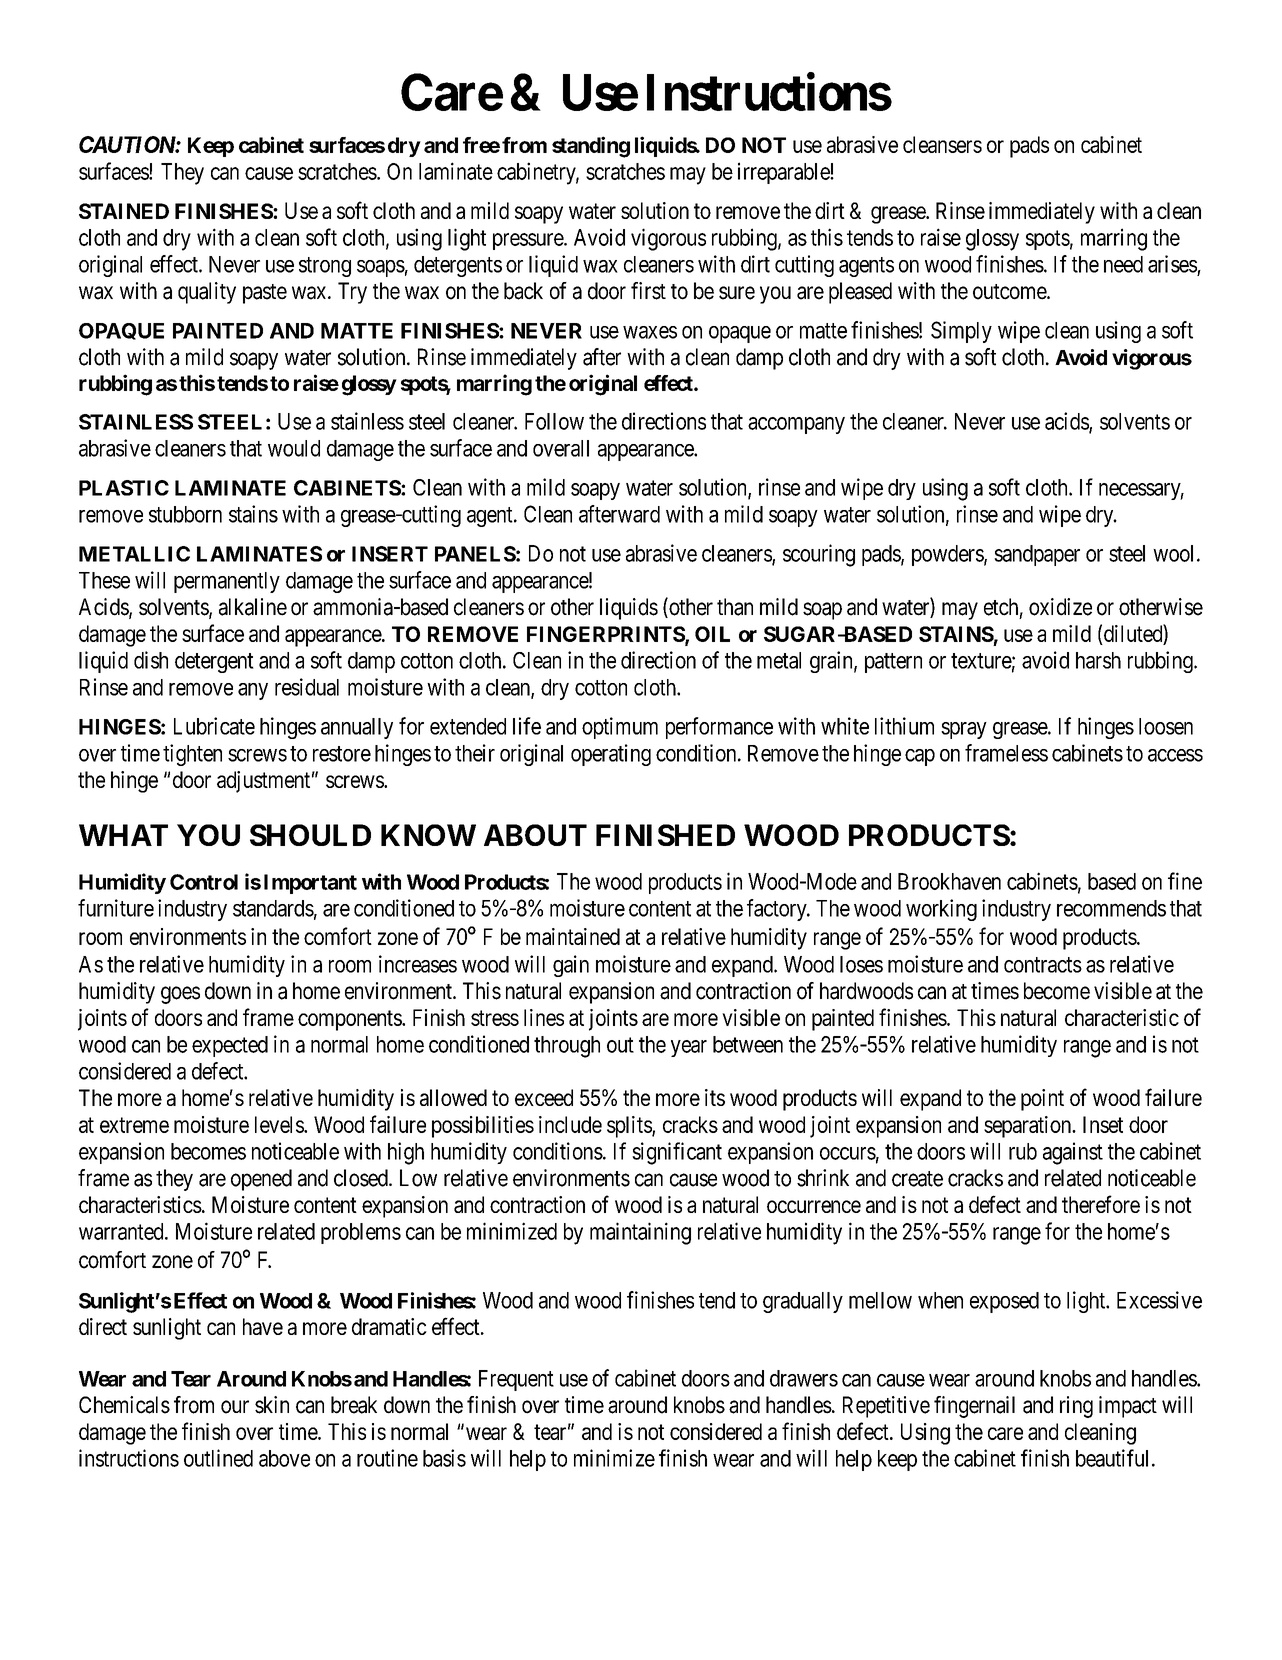  I want to click on expected, so click(230, 1046).
